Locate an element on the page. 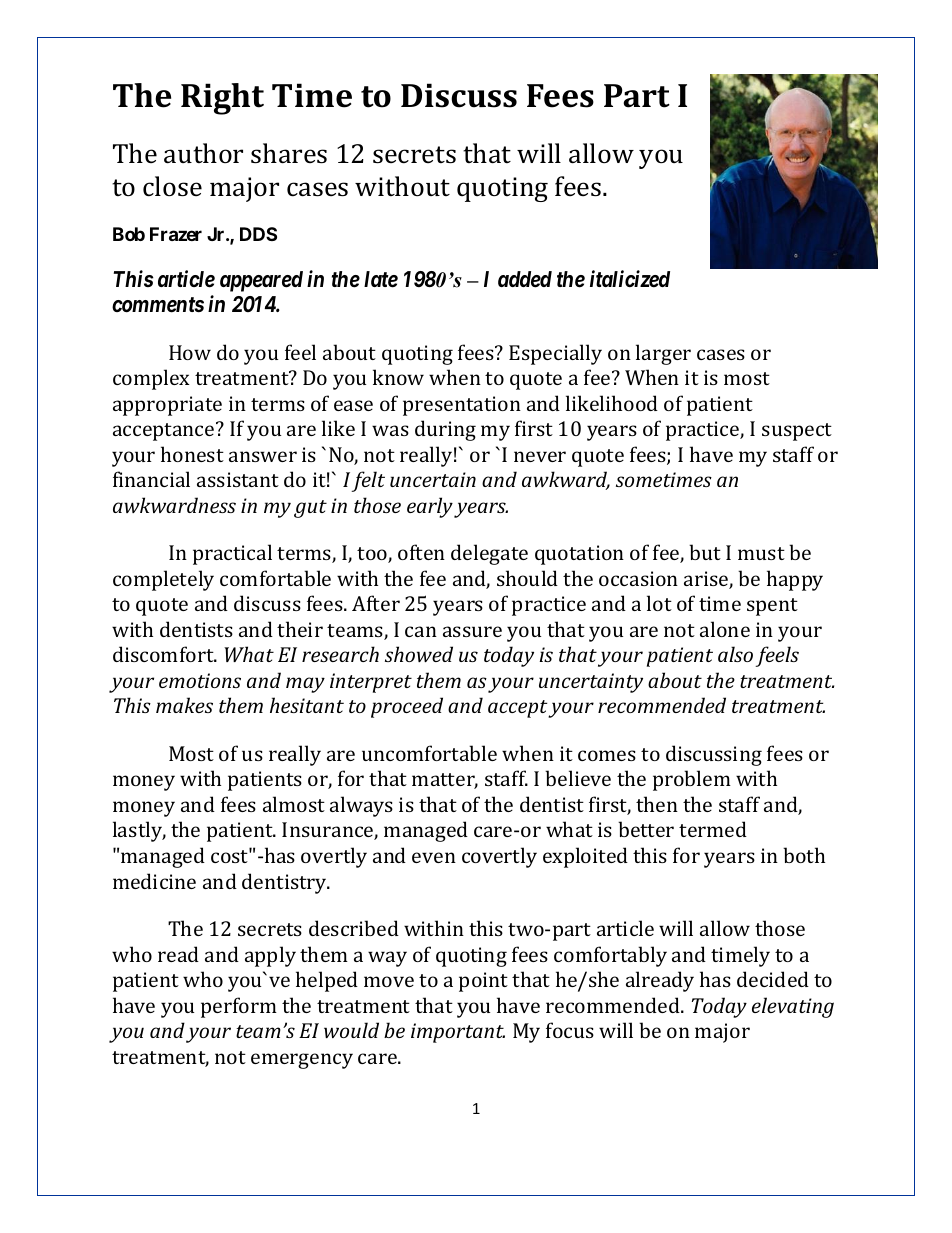 The image size is (952, 1233). shares is located at coordinates (289, 153).
